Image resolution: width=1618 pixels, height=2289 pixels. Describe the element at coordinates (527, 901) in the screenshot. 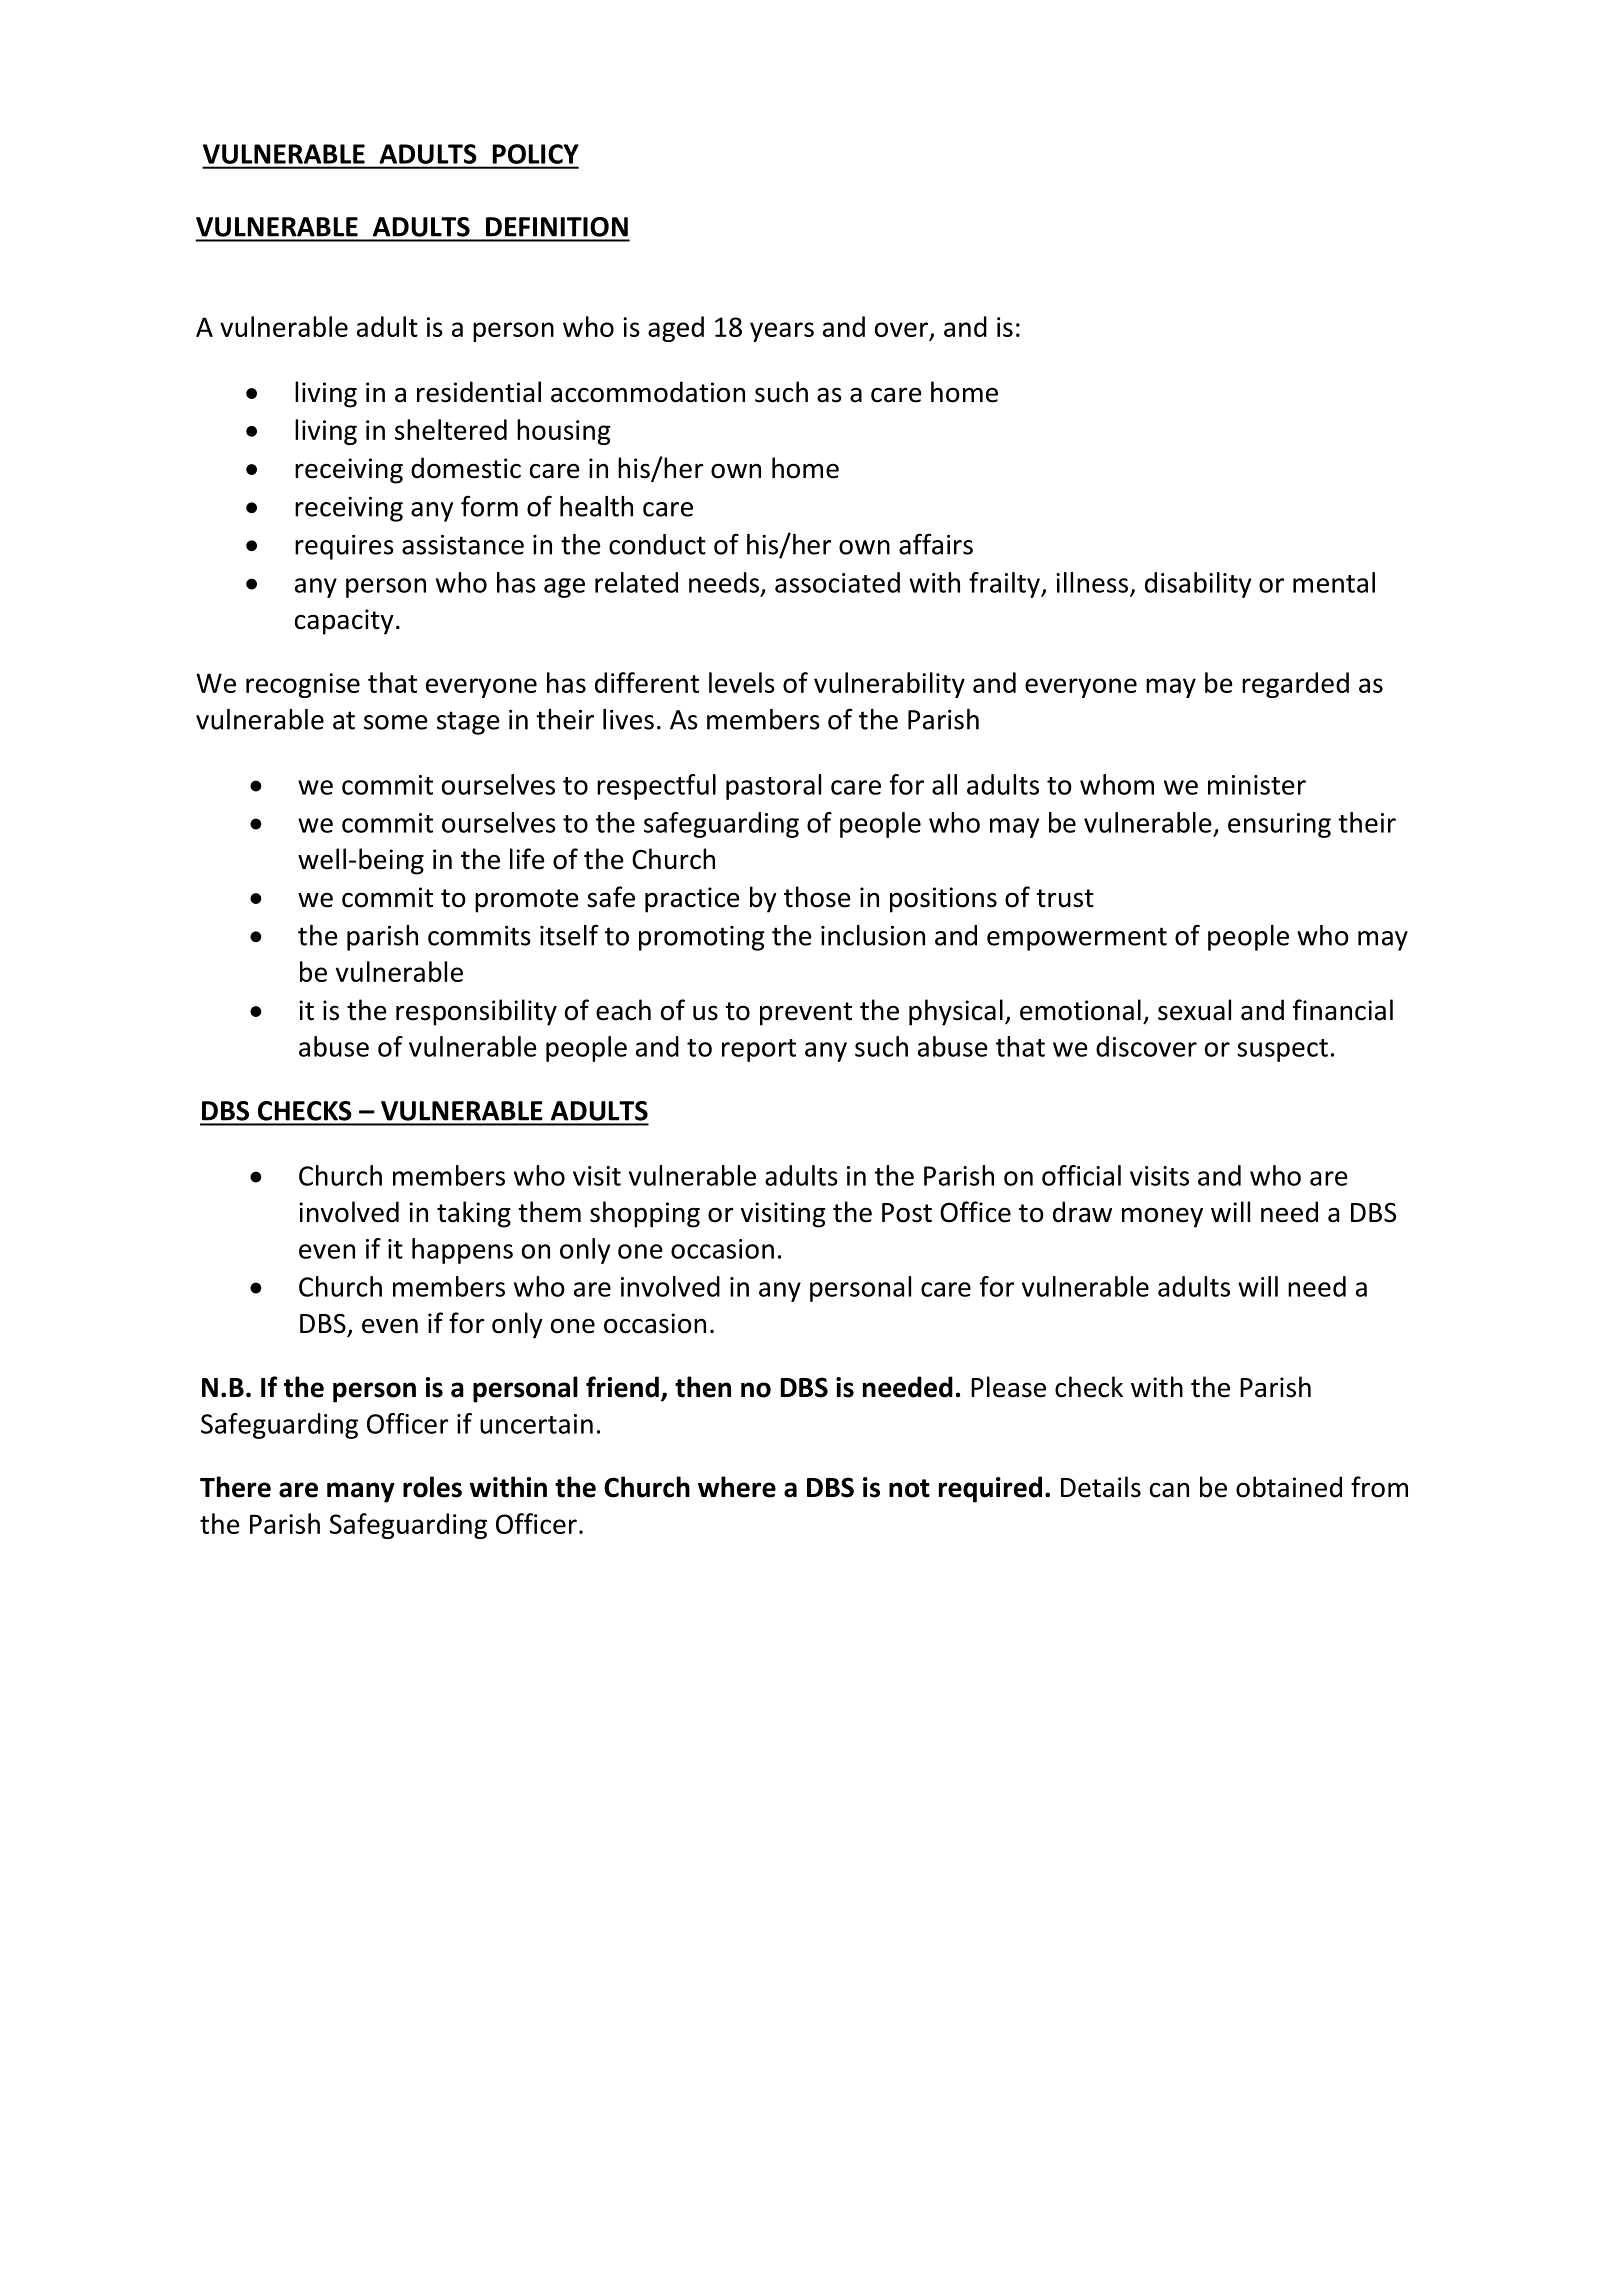

I see `promote` at that location.
